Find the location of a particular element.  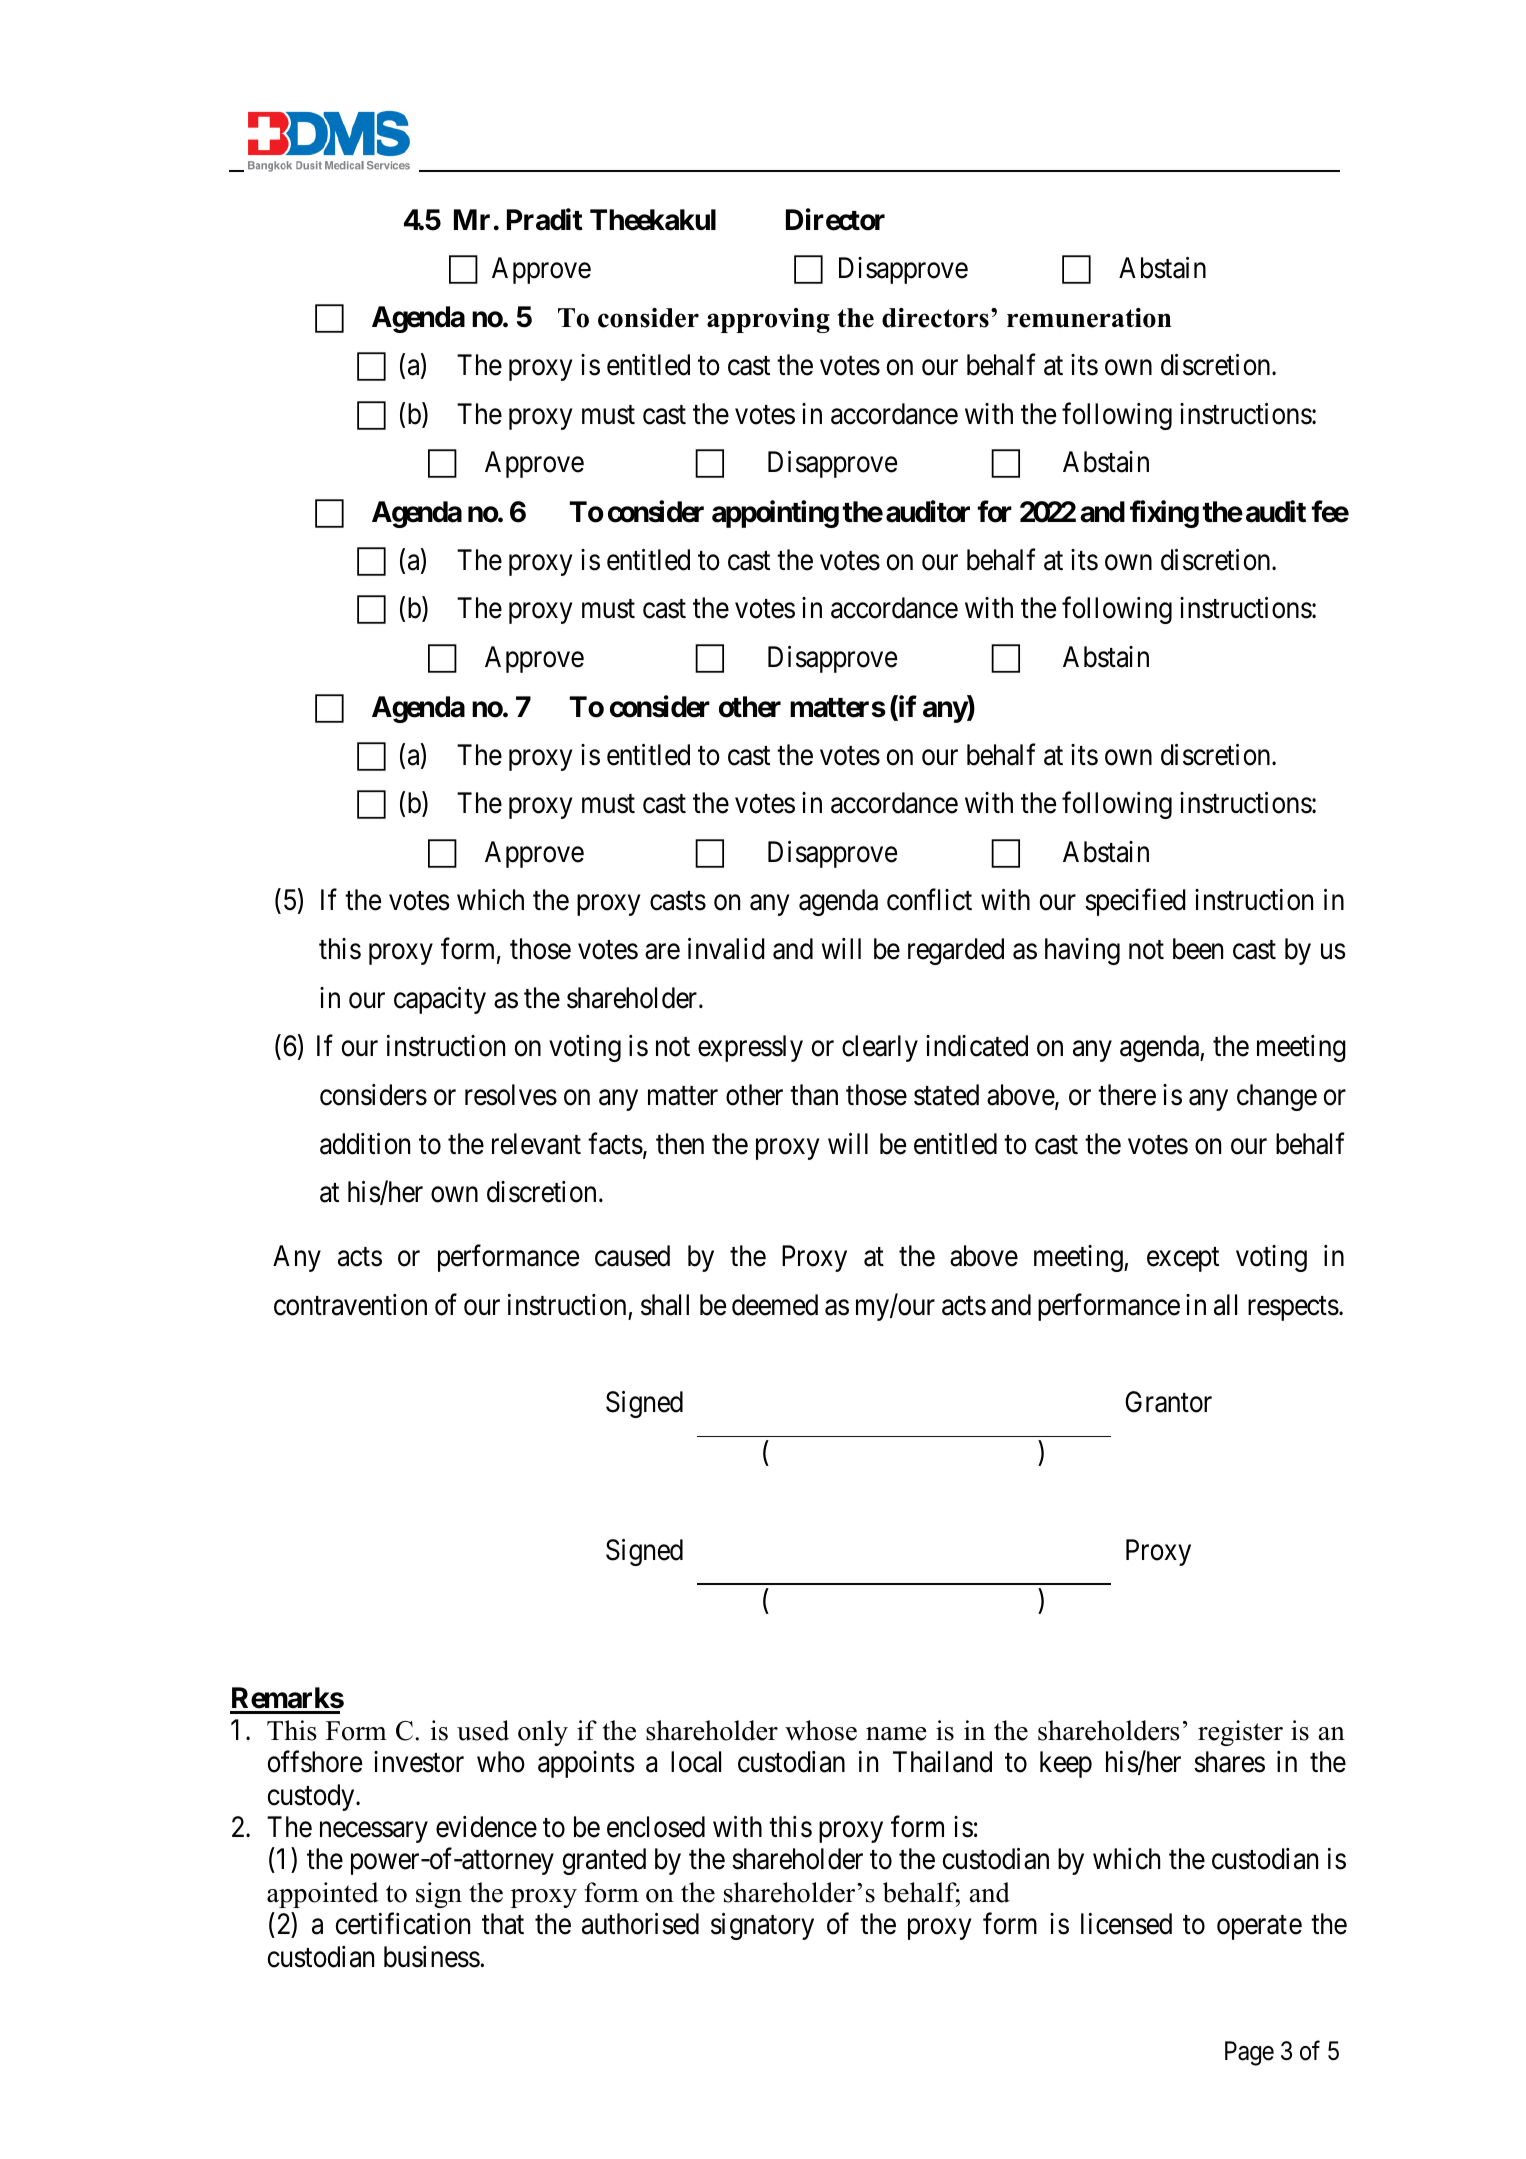

approving is located at coordinates (768, 320).
